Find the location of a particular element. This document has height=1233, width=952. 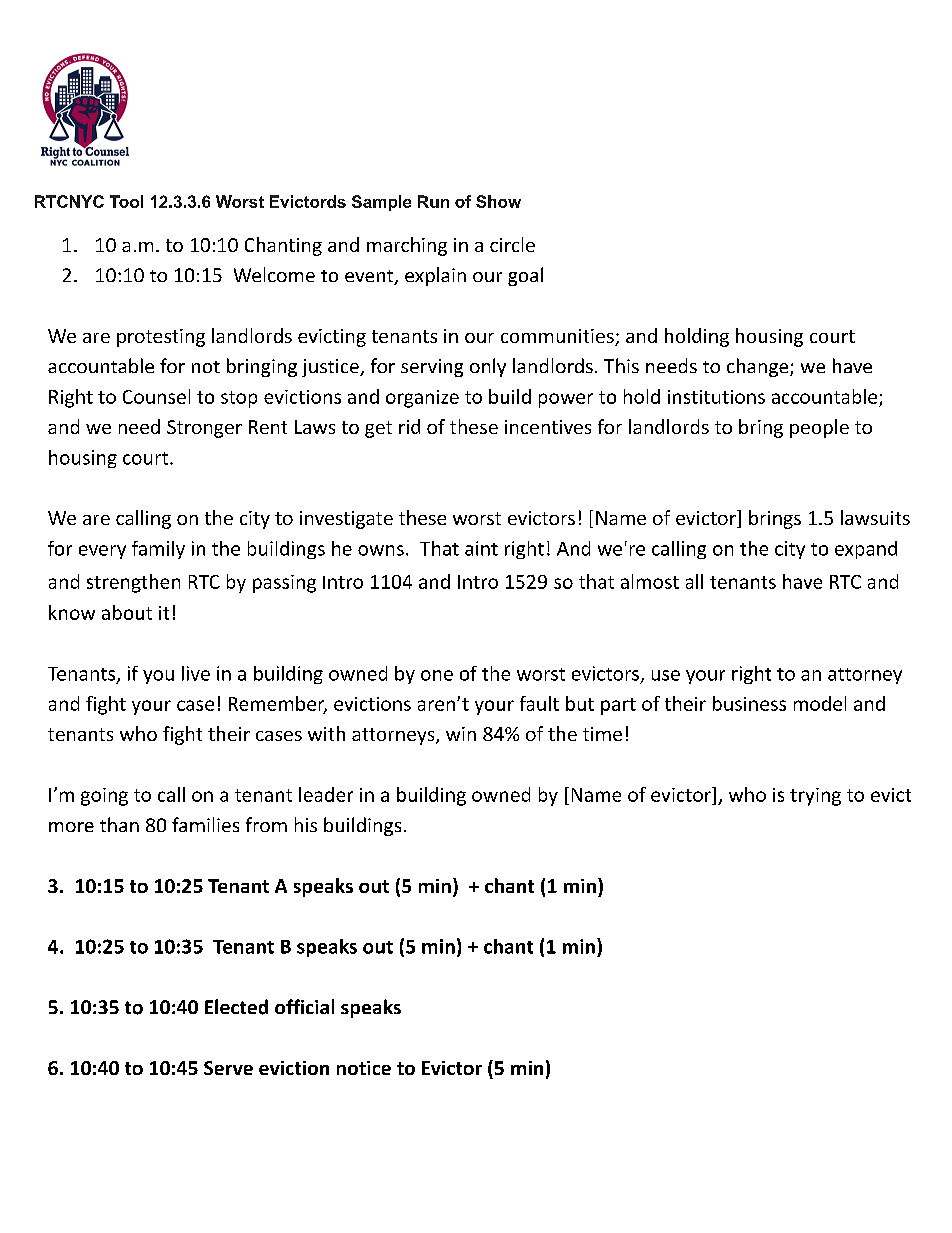

notice is located at coordinates (364, 1068).
